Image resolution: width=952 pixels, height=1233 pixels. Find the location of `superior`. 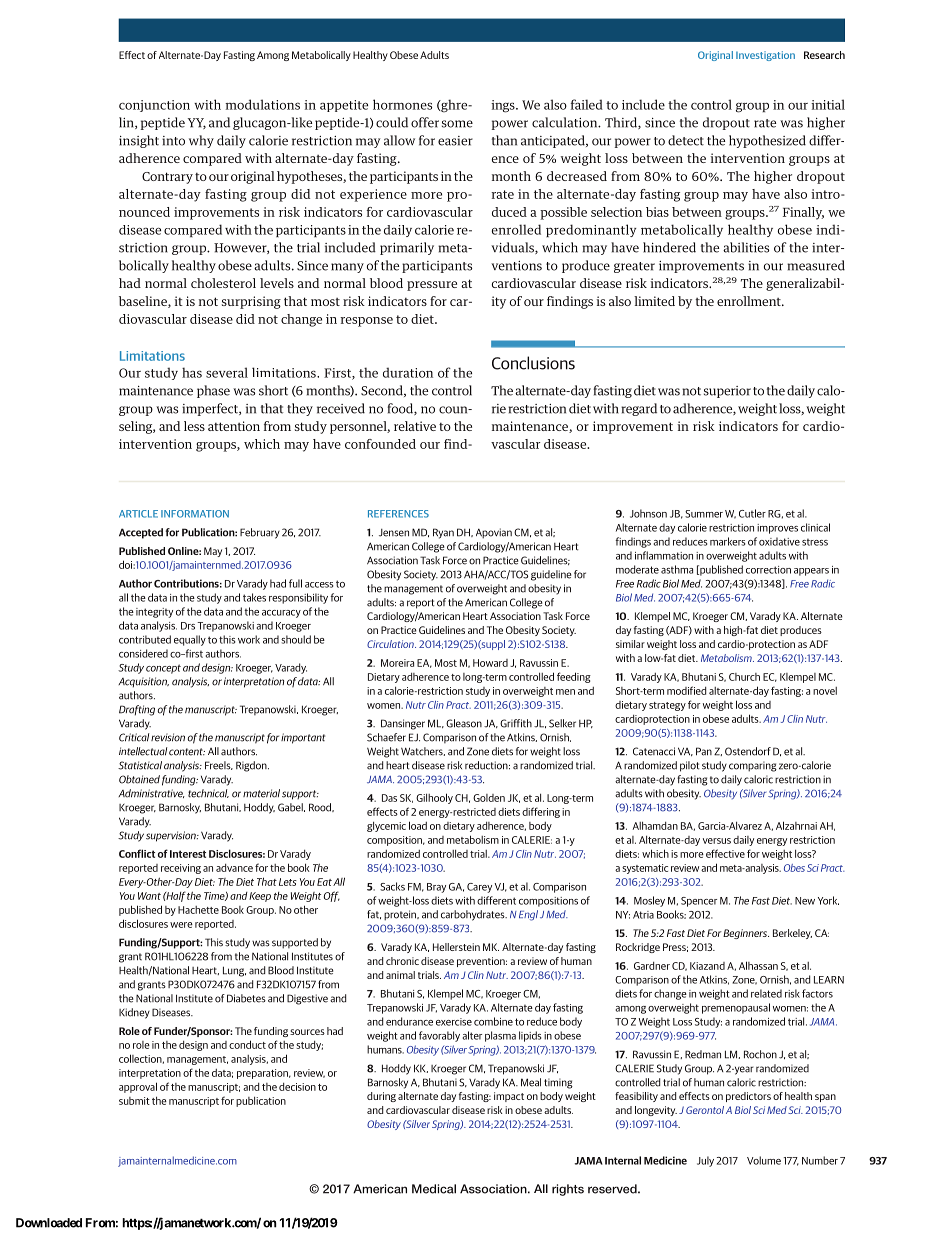

superior is located at coordinates (727, 392).
